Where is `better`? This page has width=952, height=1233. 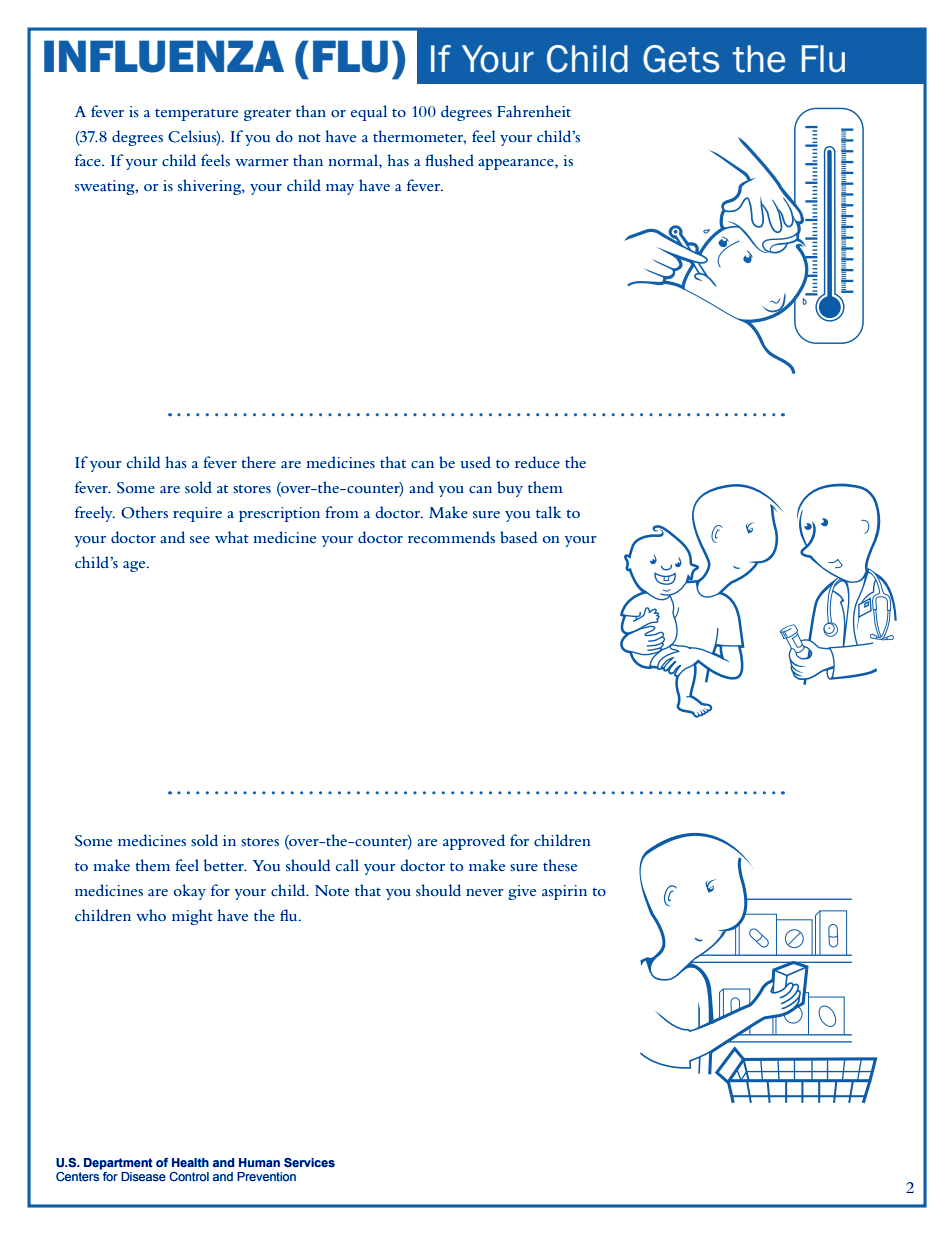 better is located at coordinates (225, 865).
